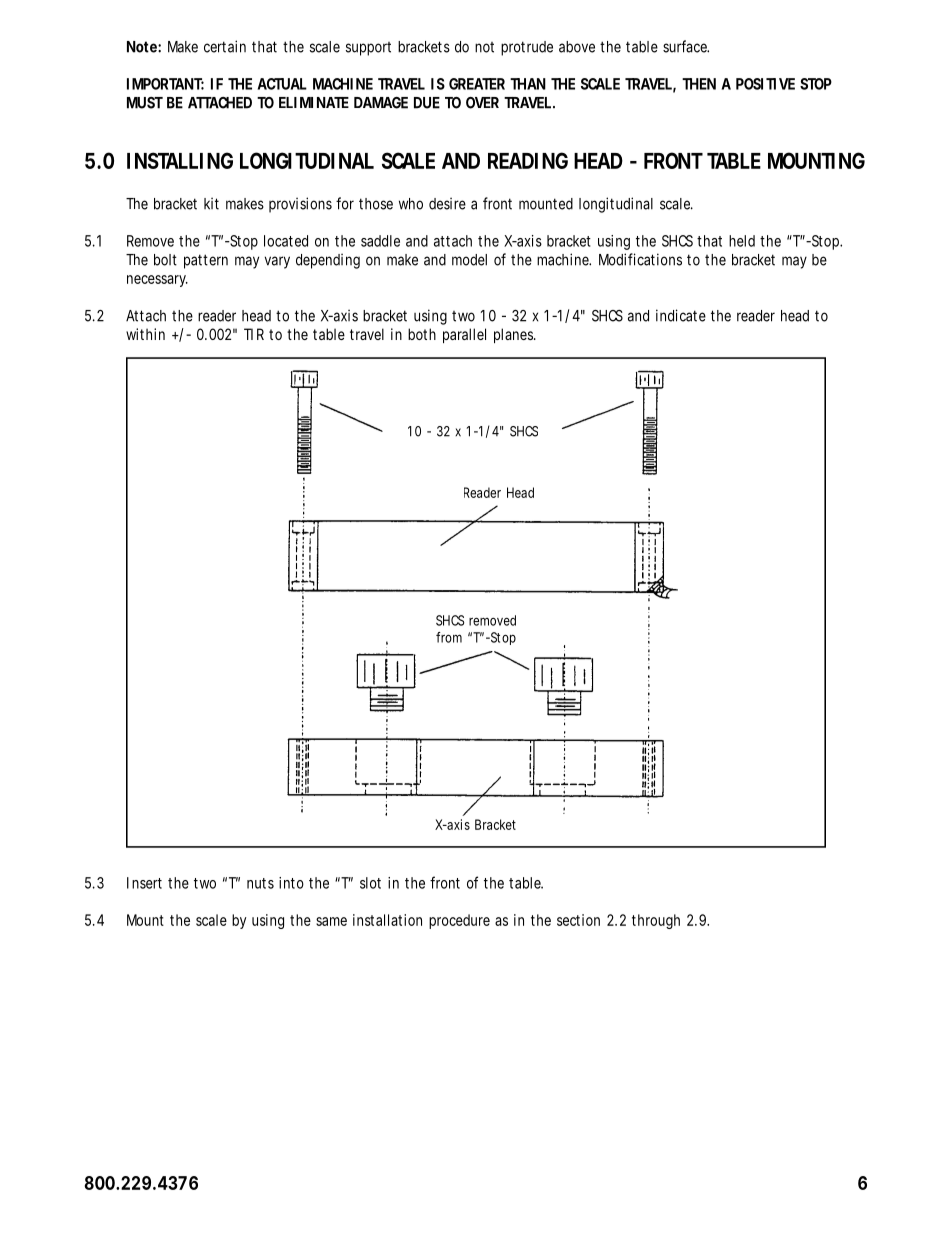 The width and height of the screenshot is (952, 1233). What do you see at coordinates (254, 334) in the screenshot?
I see `TIR` at bounding box center [254, 334].
